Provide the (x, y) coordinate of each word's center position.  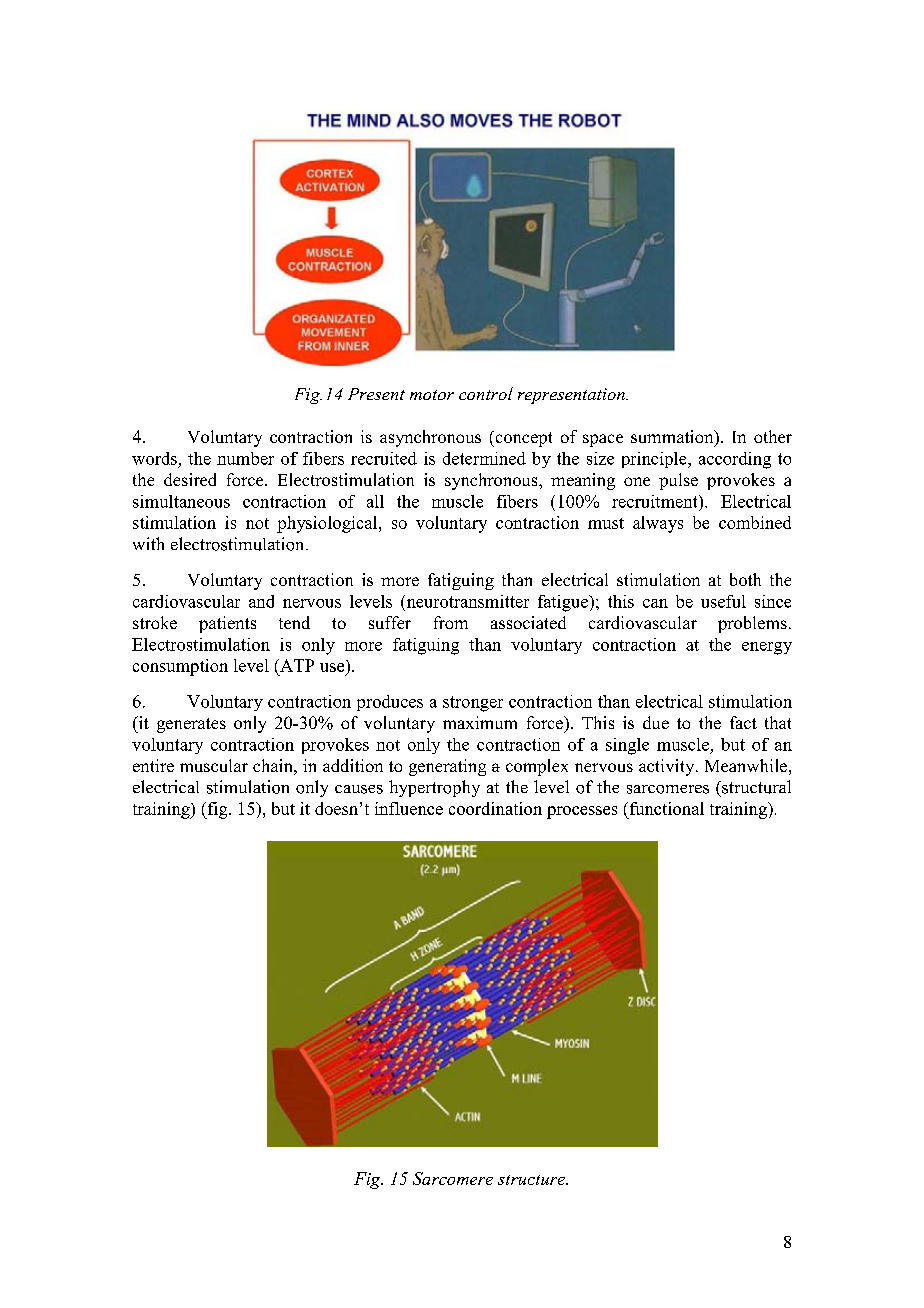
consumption (180, 667)
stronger (473, 704)
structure (533, 1180)
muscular (214, 765)
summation (673, 438)
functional (665, 808)
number (245, 458)
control (486, 393)
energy (767, 648)
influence (409, 808)
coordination (495, 808)
